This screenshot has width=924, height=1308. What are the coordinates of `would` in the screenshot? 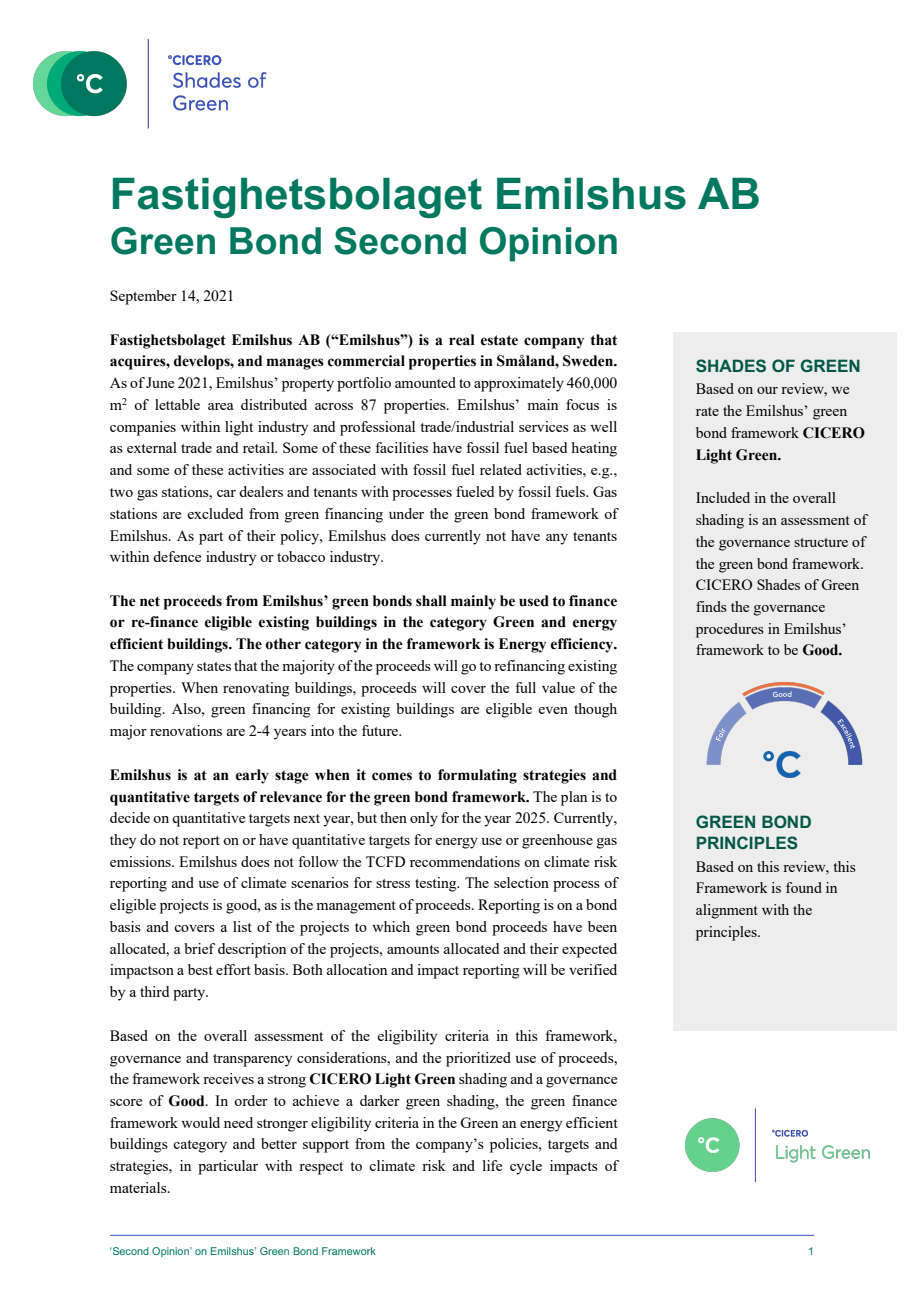 It's located at (200, 1122).
